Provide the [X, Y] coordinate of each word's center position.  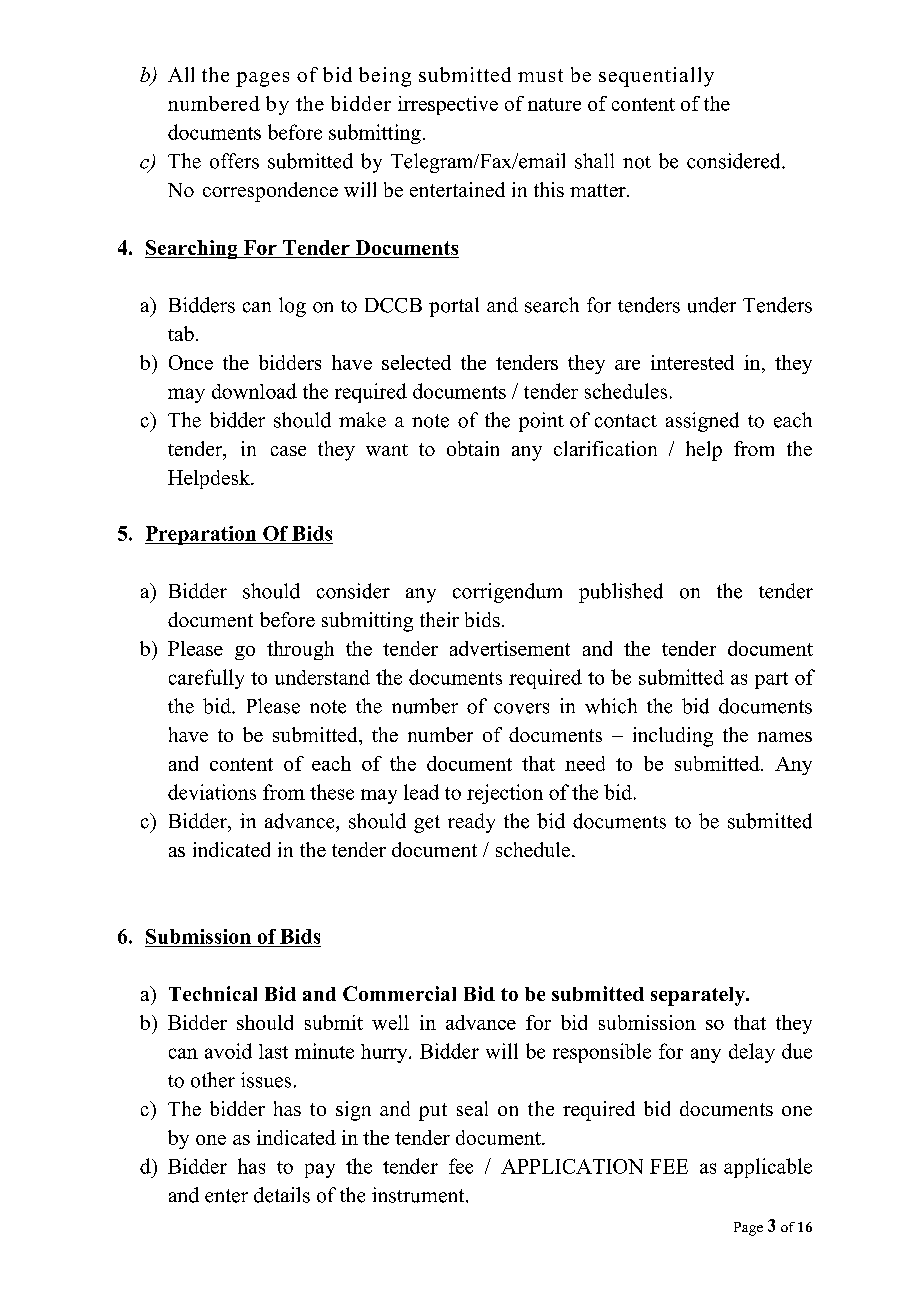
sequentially [656, 77]
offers [234, 161]
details [282, 1195]
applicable [768, 1168]
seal [472, 1108]
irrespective [448, 105]
